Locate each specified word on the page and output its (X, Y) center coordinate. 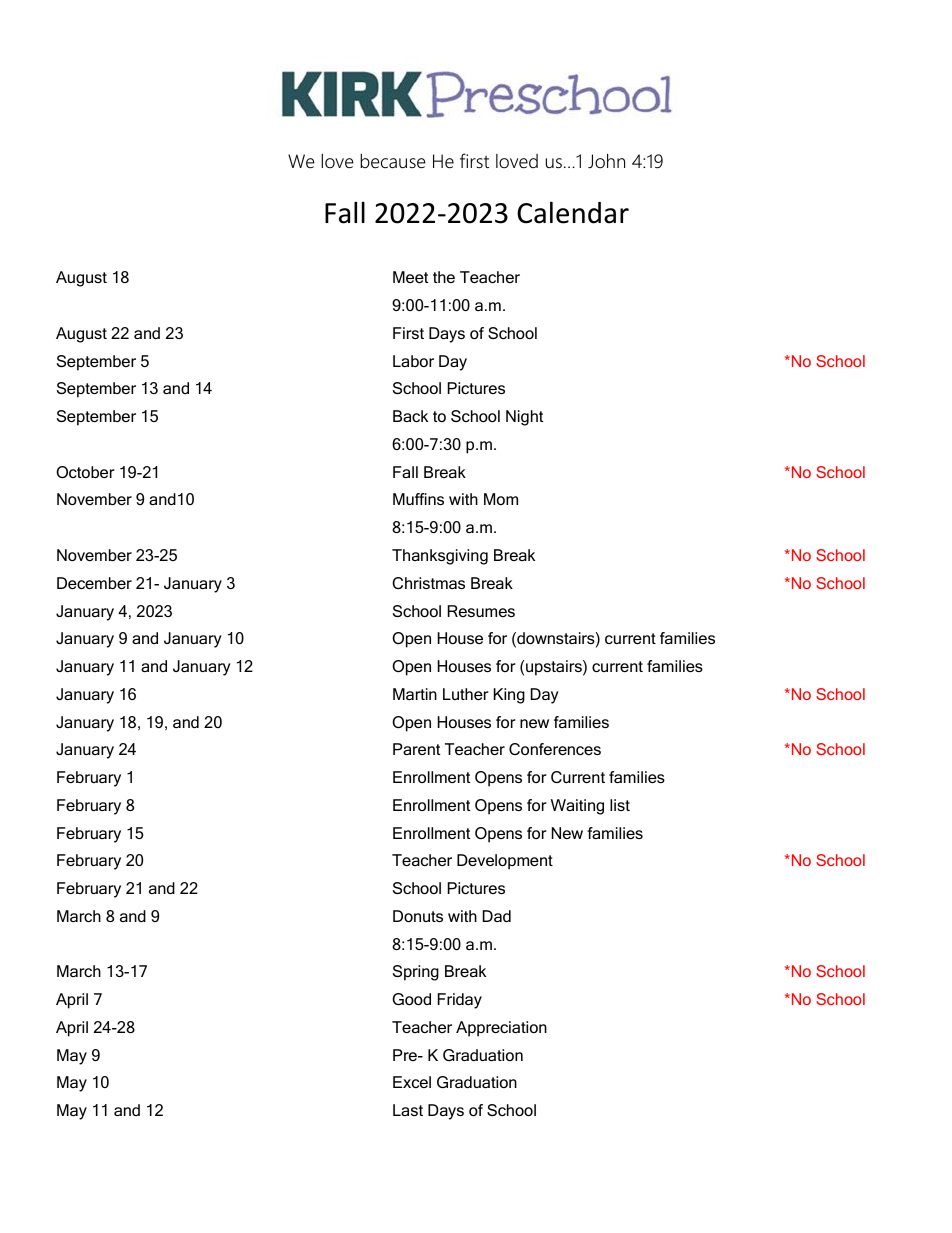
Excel (412, 1082)
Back (410, 416)
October (85, 472)
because (392, 161)
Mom (501, 499)
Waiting (577, 807)
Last (408, 1110)
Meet (410, 277)
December (94, 583)
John (606, 161)
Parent (416, 749)
